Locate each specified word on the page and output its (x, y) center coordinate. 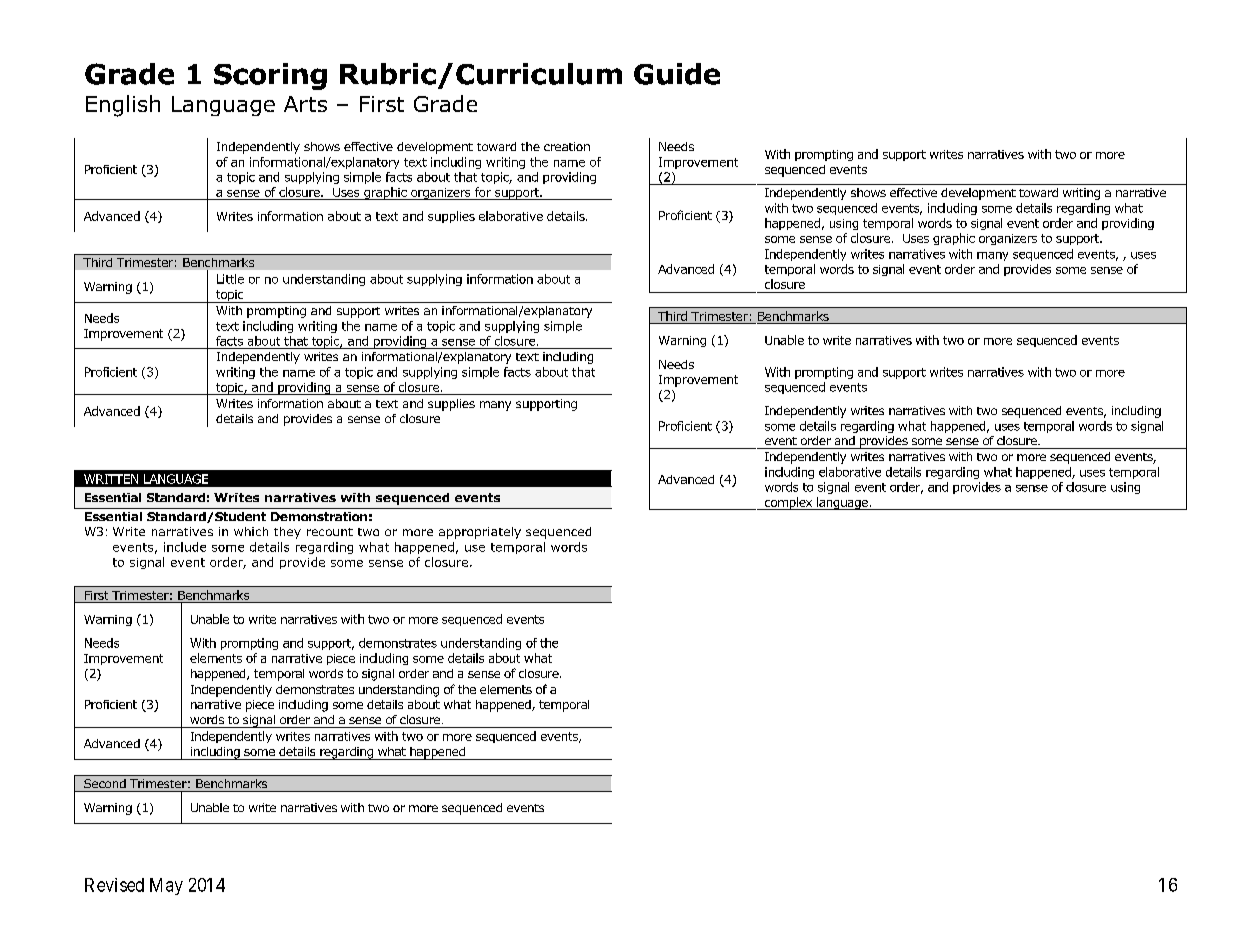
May (166, 886)
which (251, 531)
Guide (677, 74)
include (185, 547)
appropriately (480, 533)
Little (230, 279)
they (287, 533)
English (123, 106)
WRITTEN (111, 479)
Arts (305, 104)
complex (788, 503)
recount (330, 532)
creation (567, 146)
